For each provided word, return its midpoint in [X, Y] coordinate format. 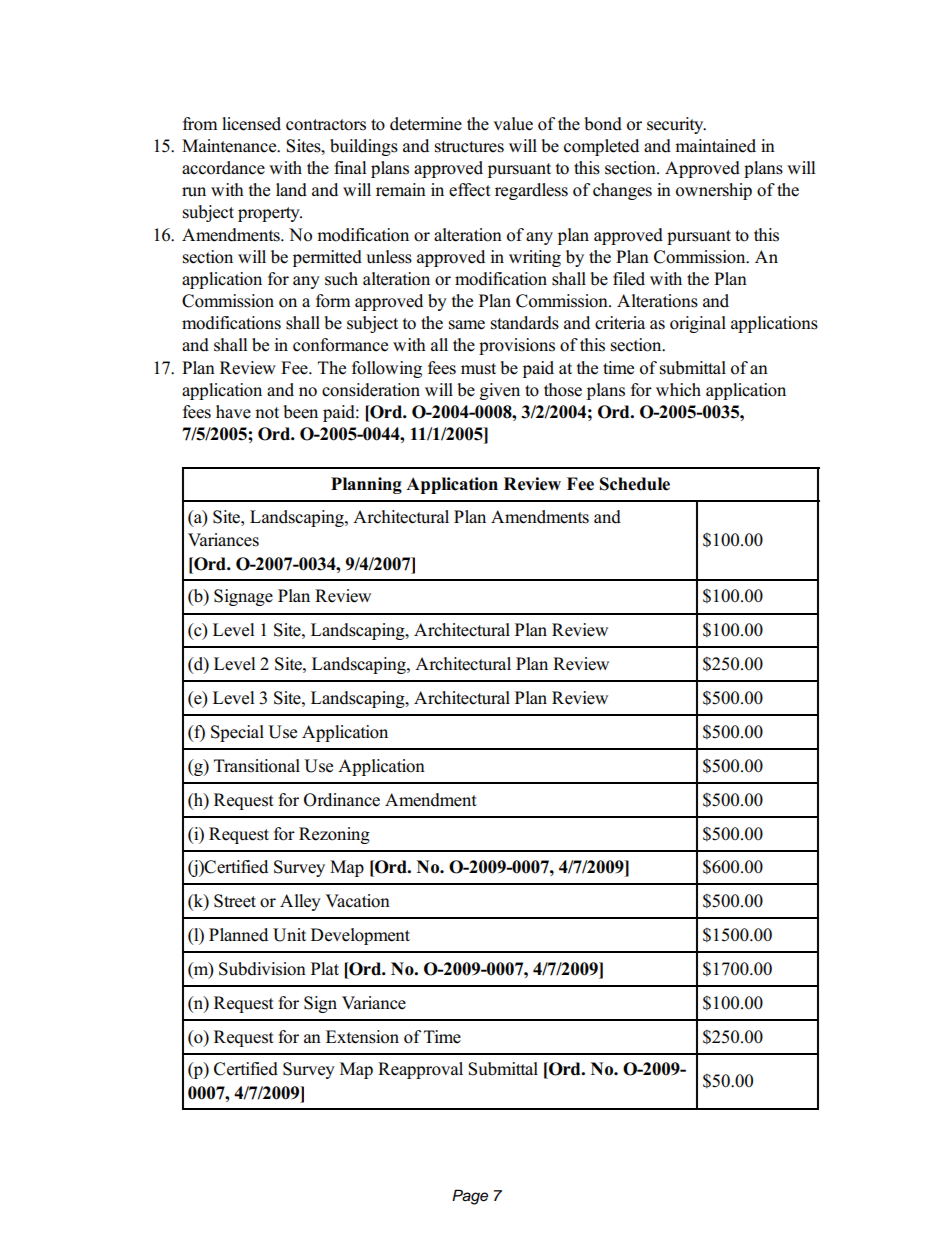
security [676, 125]
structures [469, 147]
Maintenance [230, 146]
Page [470, 1197]
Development [360, 936]
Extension [362, 1037]
